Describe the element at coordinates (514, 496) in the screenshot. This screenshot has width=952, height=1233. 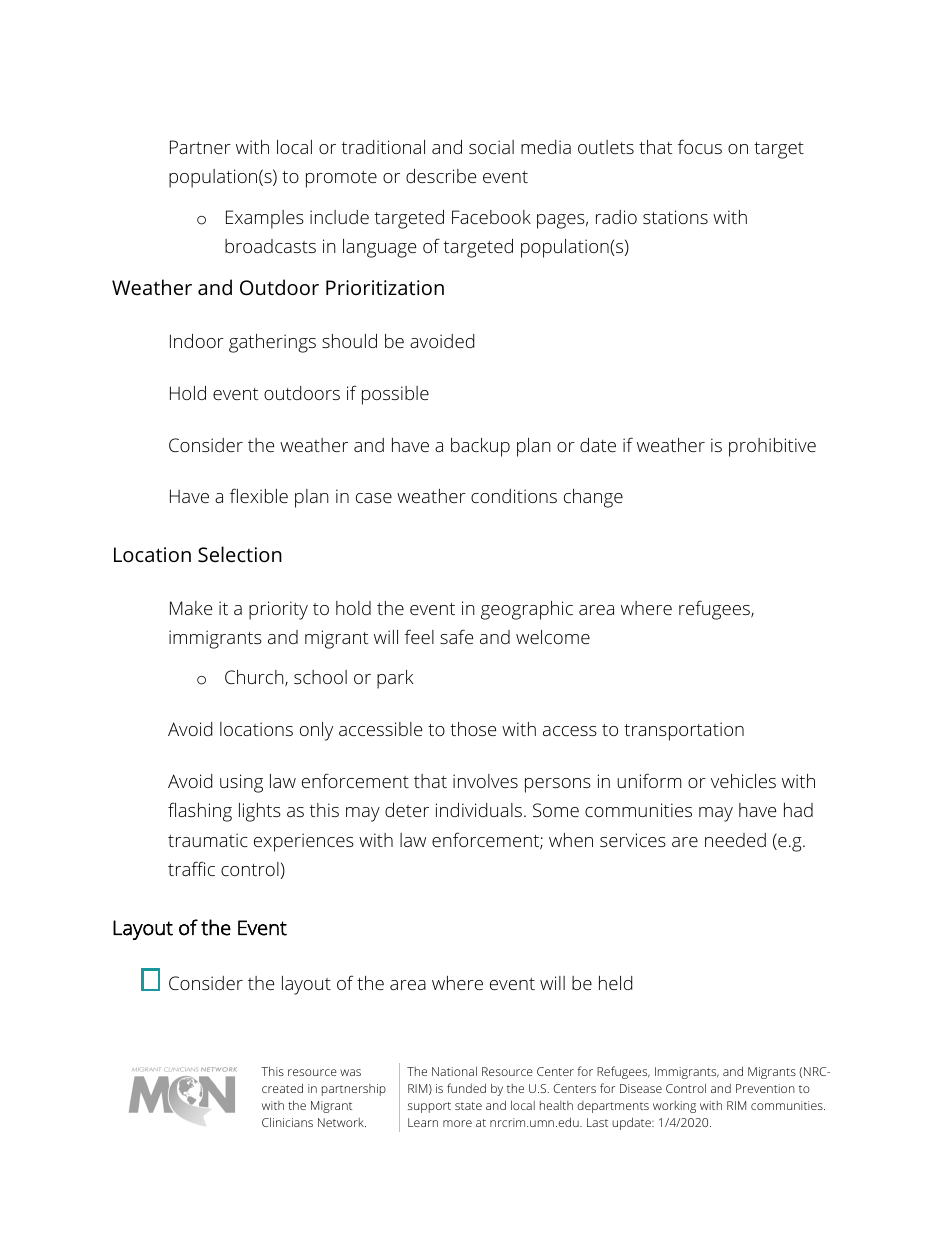
I see `conditions` at that location.
